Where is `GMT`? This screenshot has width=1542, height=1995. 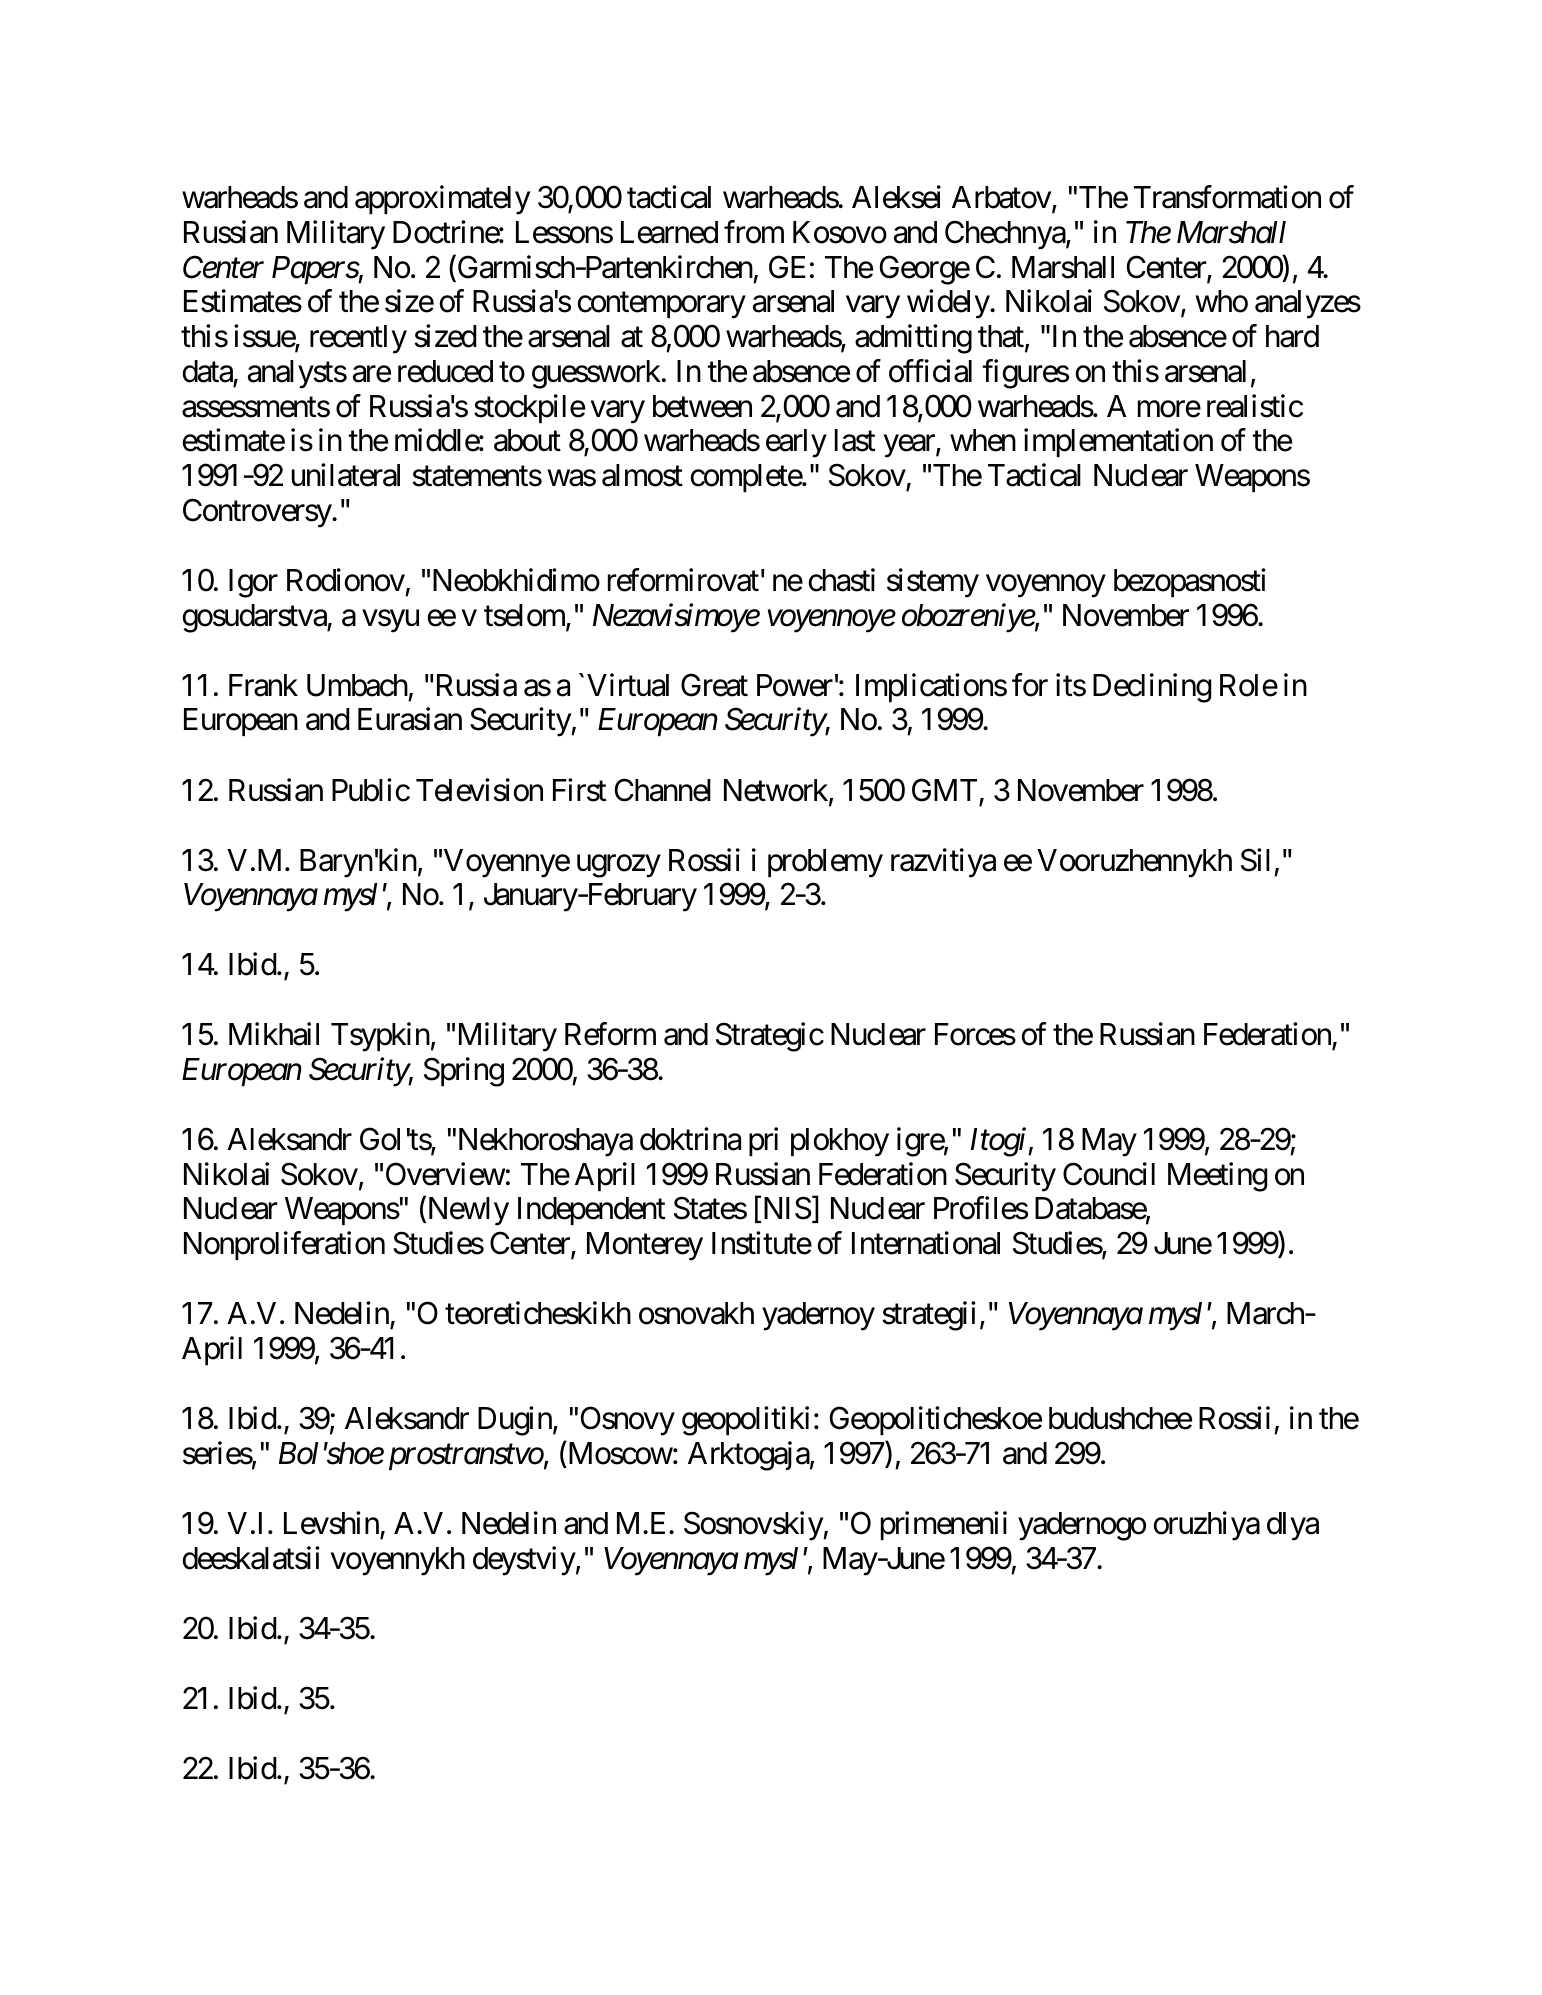 GMT is located at coordinates (944, 790).
